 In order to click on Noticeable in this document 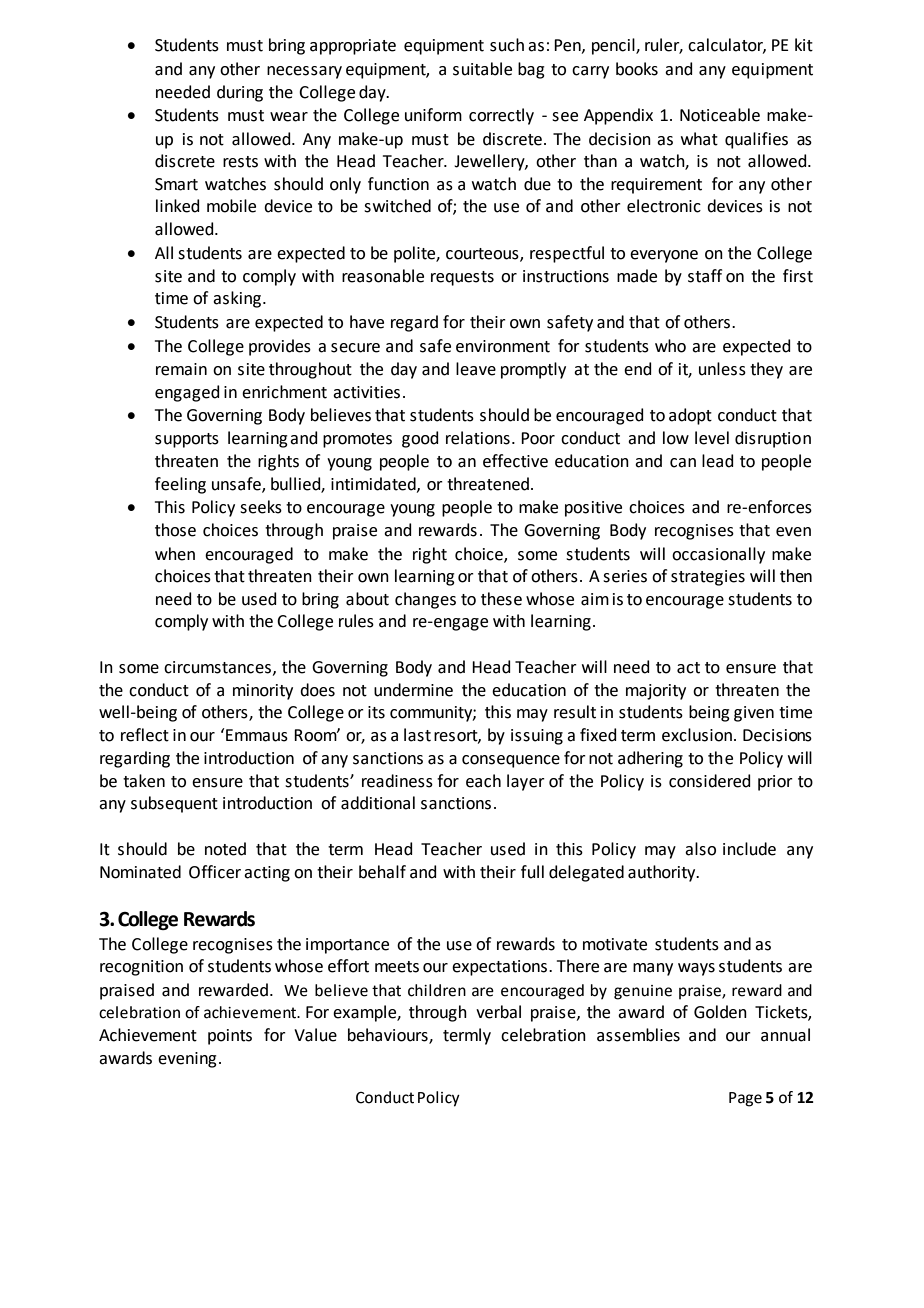, I will do `click(720, 115)`.
